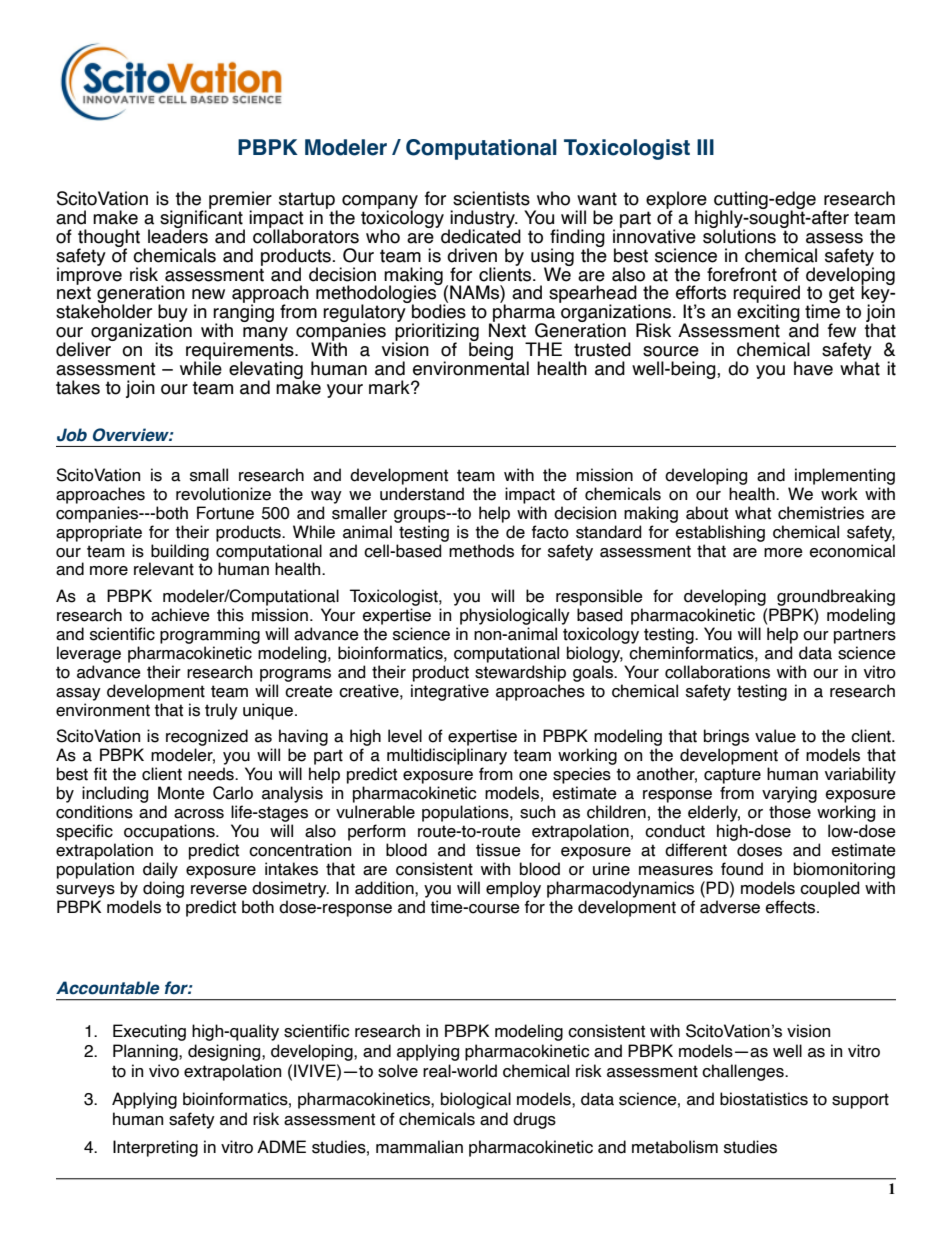 This image has width=952, height=1233. I want to click on prioritizing, so click(436, 332).
